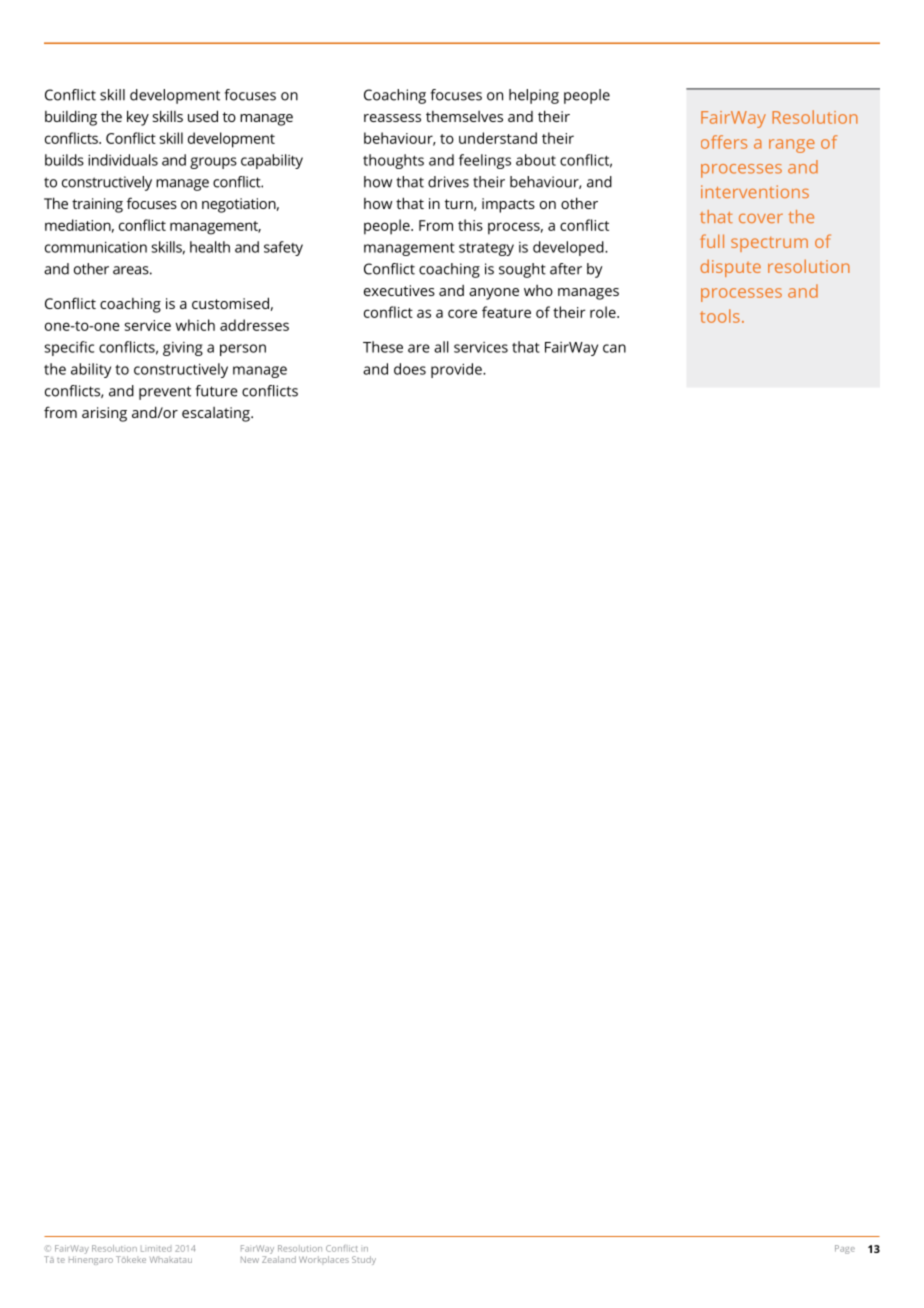  What do you see at coordinates (614, 348) in the screenshot?
I see `can` at bounding box center [614, 348].
